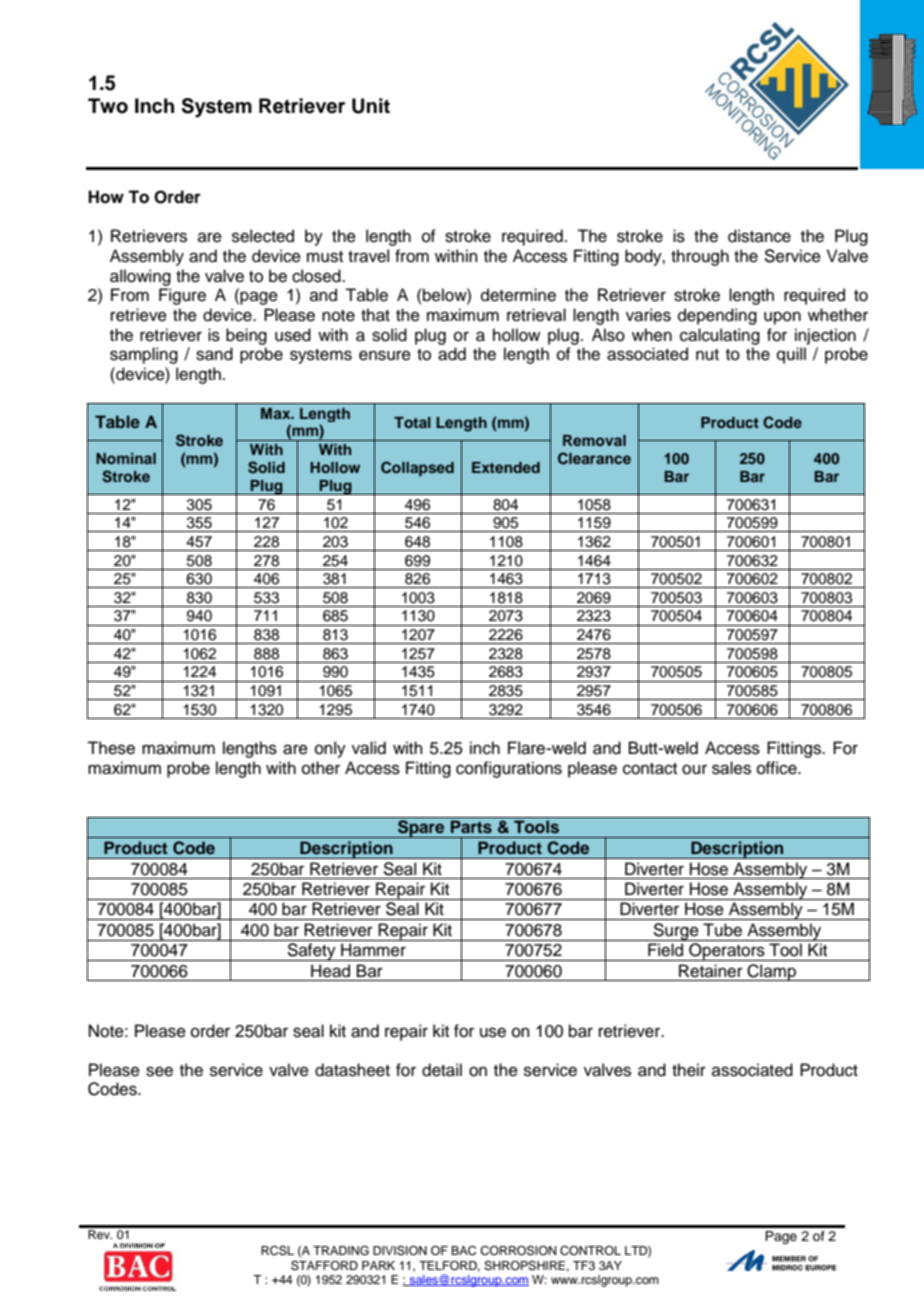 The image size is (924, 1308). Describe the element at coordinates (759, 236) in the image. I see `distance` at that location.
